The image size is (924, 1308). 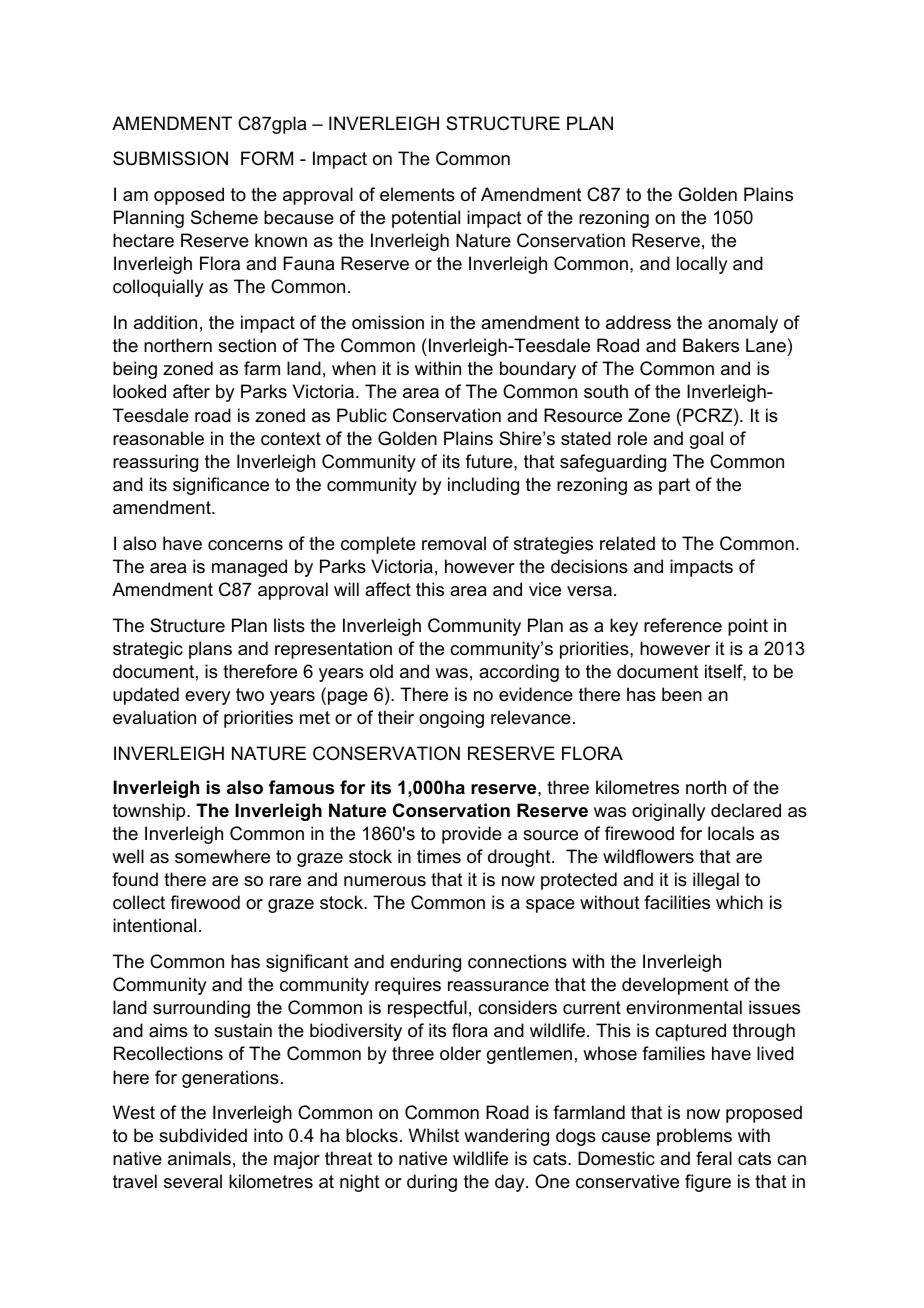 What do you see at coordinates (434, 1135) in the document?
I see `Whilst` at bounding box center [434, 1135].
